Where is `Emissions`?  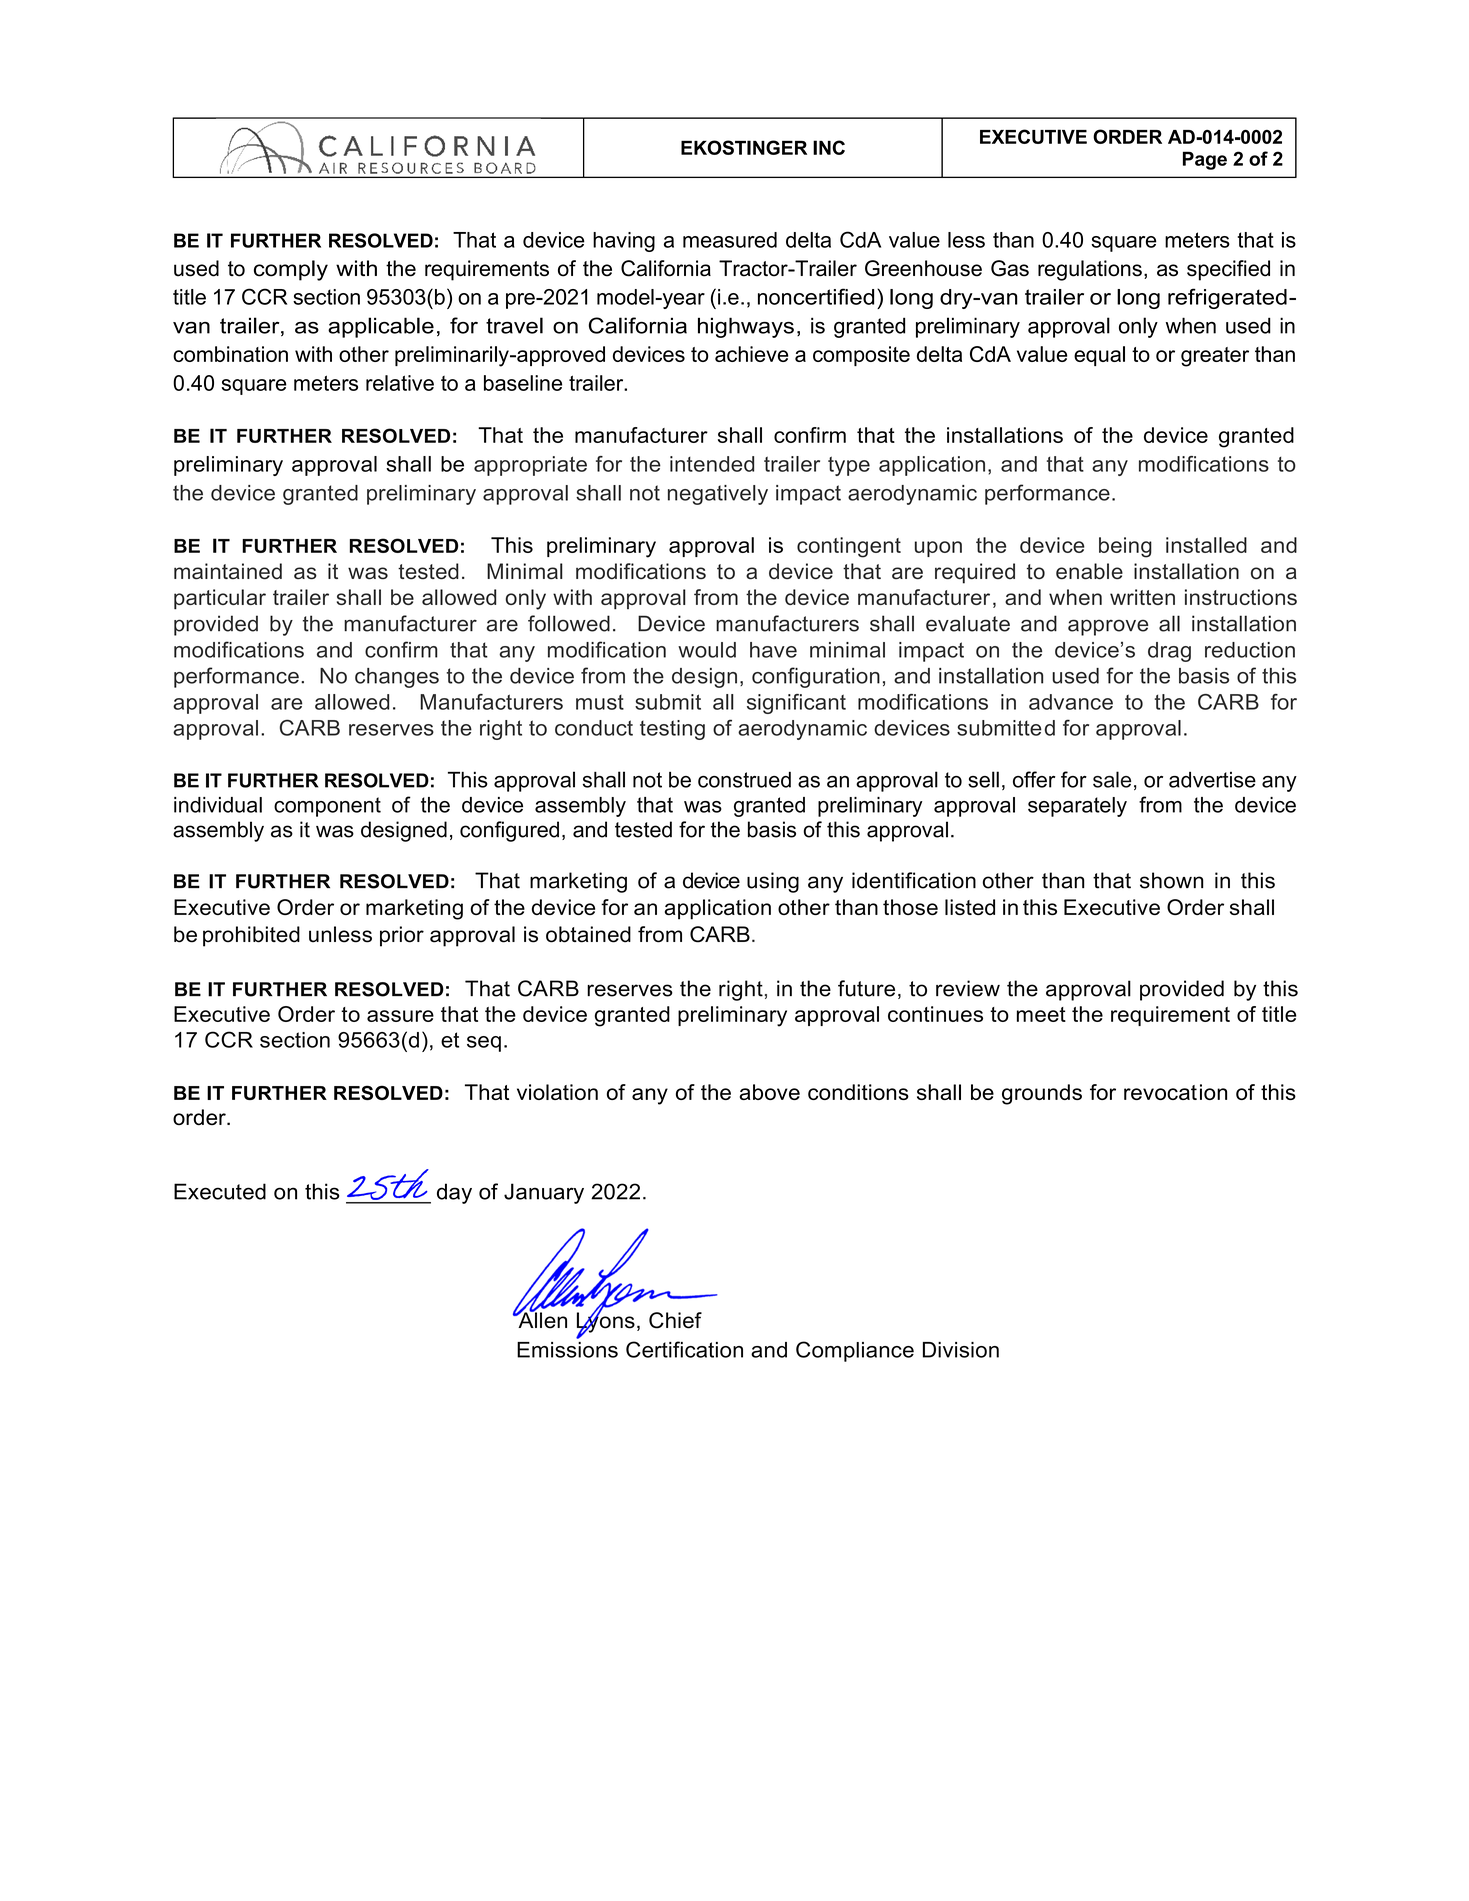 Emissions is located at coordinates (567, 1350).
